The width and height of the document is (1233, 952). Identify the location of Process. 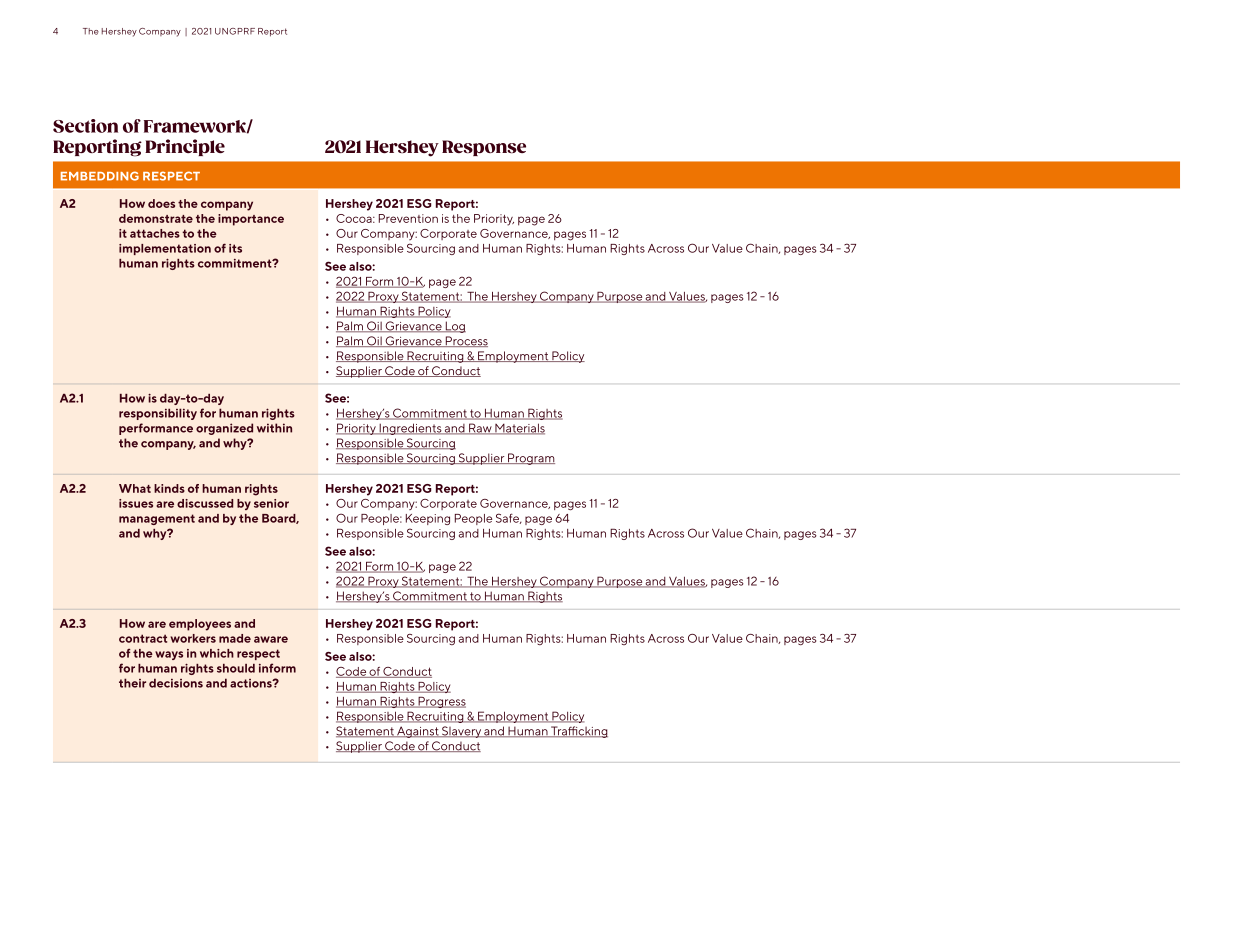
(465, 341).
